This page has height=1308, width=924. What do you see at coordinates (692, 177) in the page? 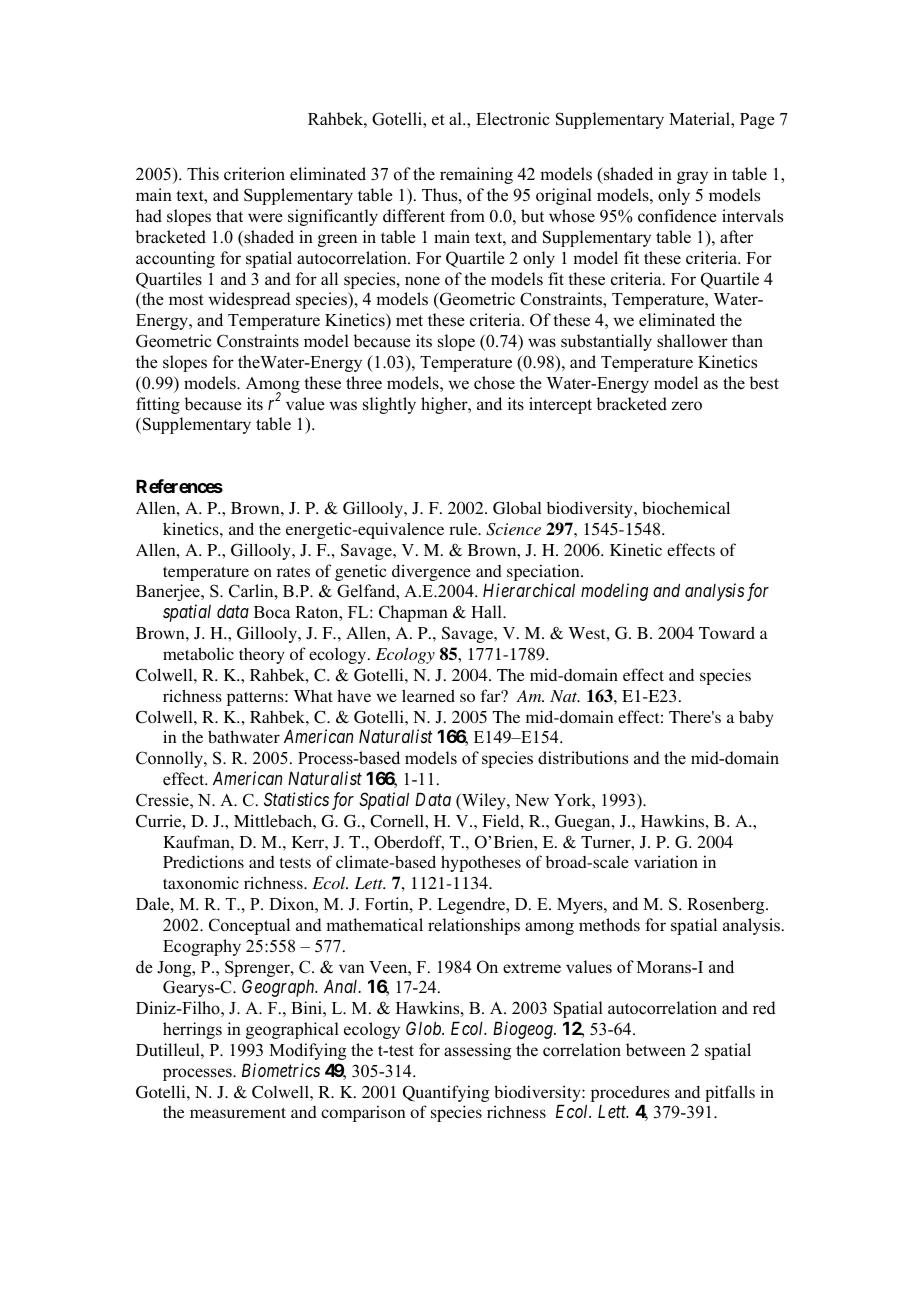
I see `gray` at bounding box center [692, 177].
